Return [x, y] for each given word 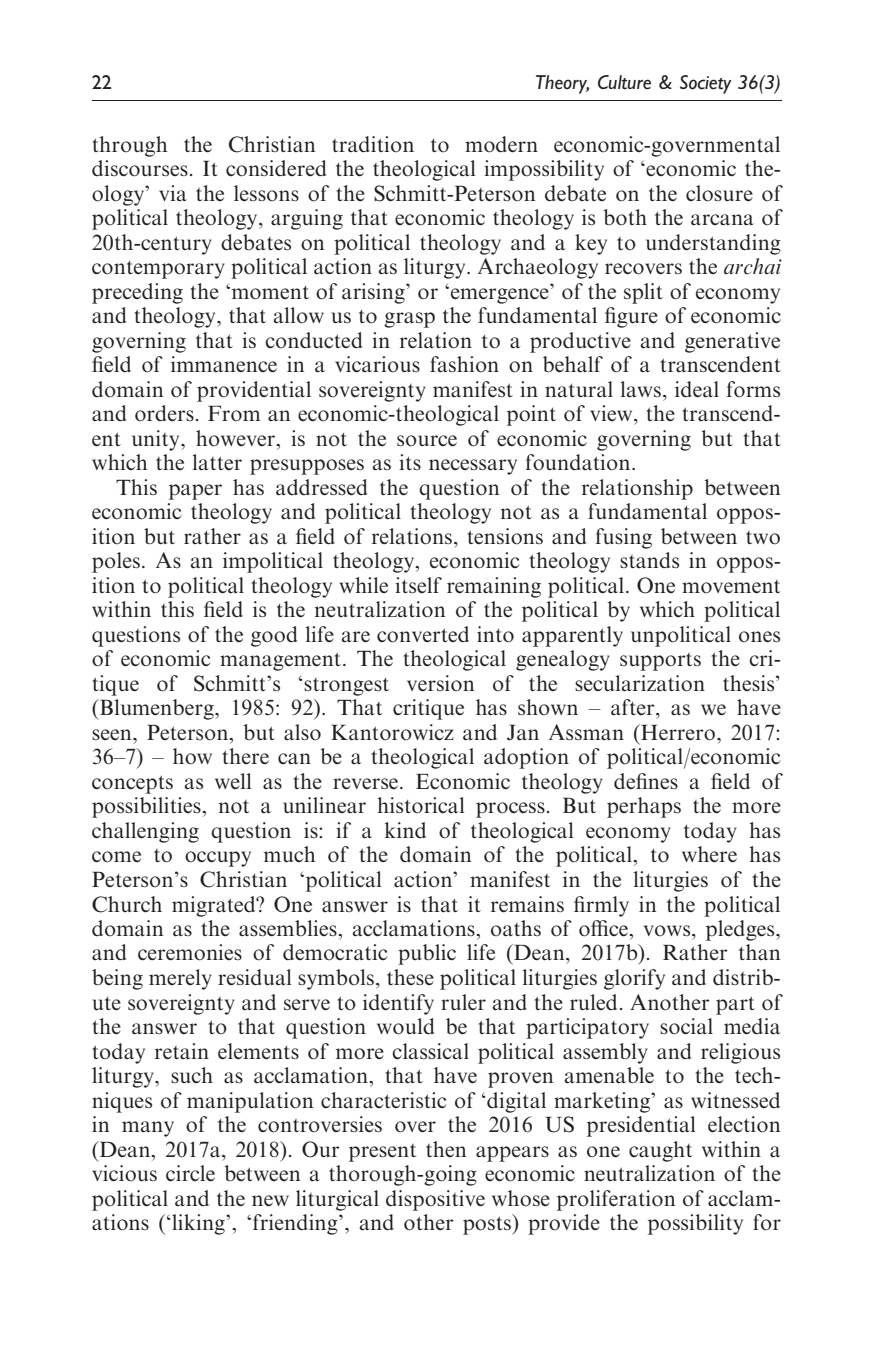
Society [706, 84]
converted [423, 634]
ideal [697, 389]
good [274, 636]
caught [660, 1151]
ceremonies [190, 952]
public [427, 954]
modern [501, 144]
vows [668, 931]
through [130, 146]
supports [660, 662]
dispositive [435, 1200]
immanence [224, 364]
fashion [464, 364]
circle [190, 1173]
